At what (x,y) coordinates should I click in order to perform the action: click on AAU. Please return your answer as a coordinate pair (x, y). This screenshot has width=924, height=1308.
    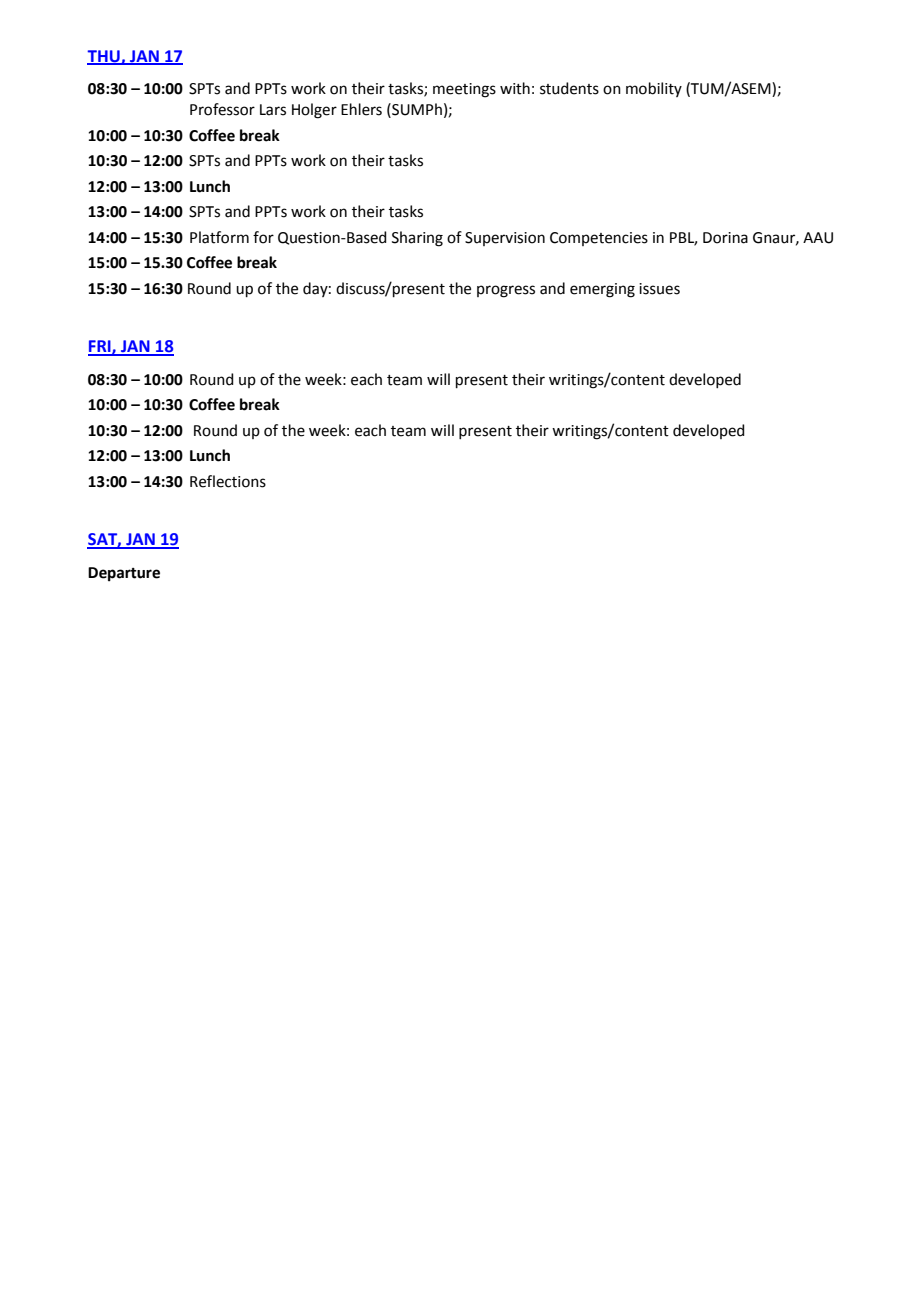
    Looking at the image, I should click on (818, 238).
